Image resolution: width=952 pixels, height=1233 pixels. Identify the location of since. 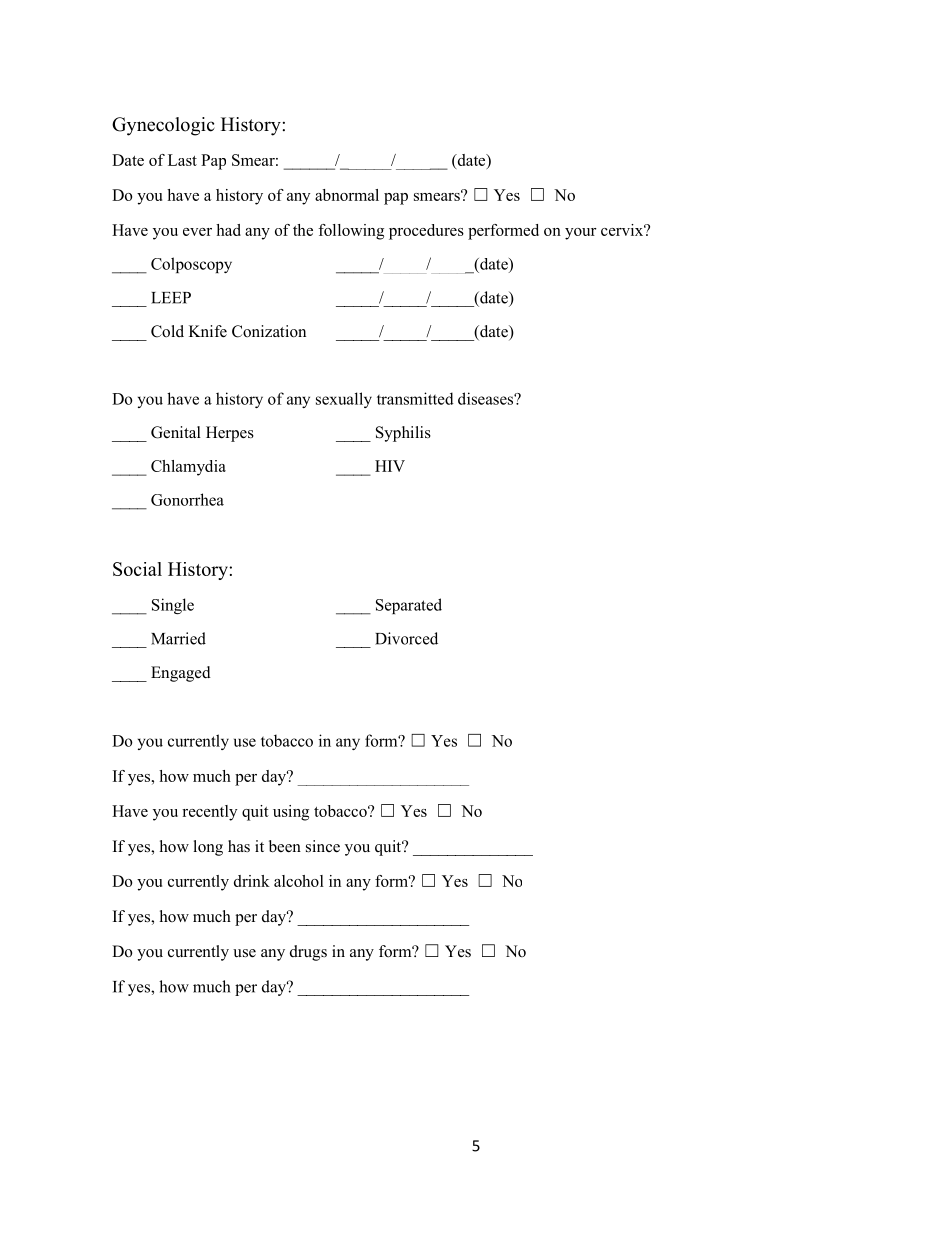
(323, 846).
